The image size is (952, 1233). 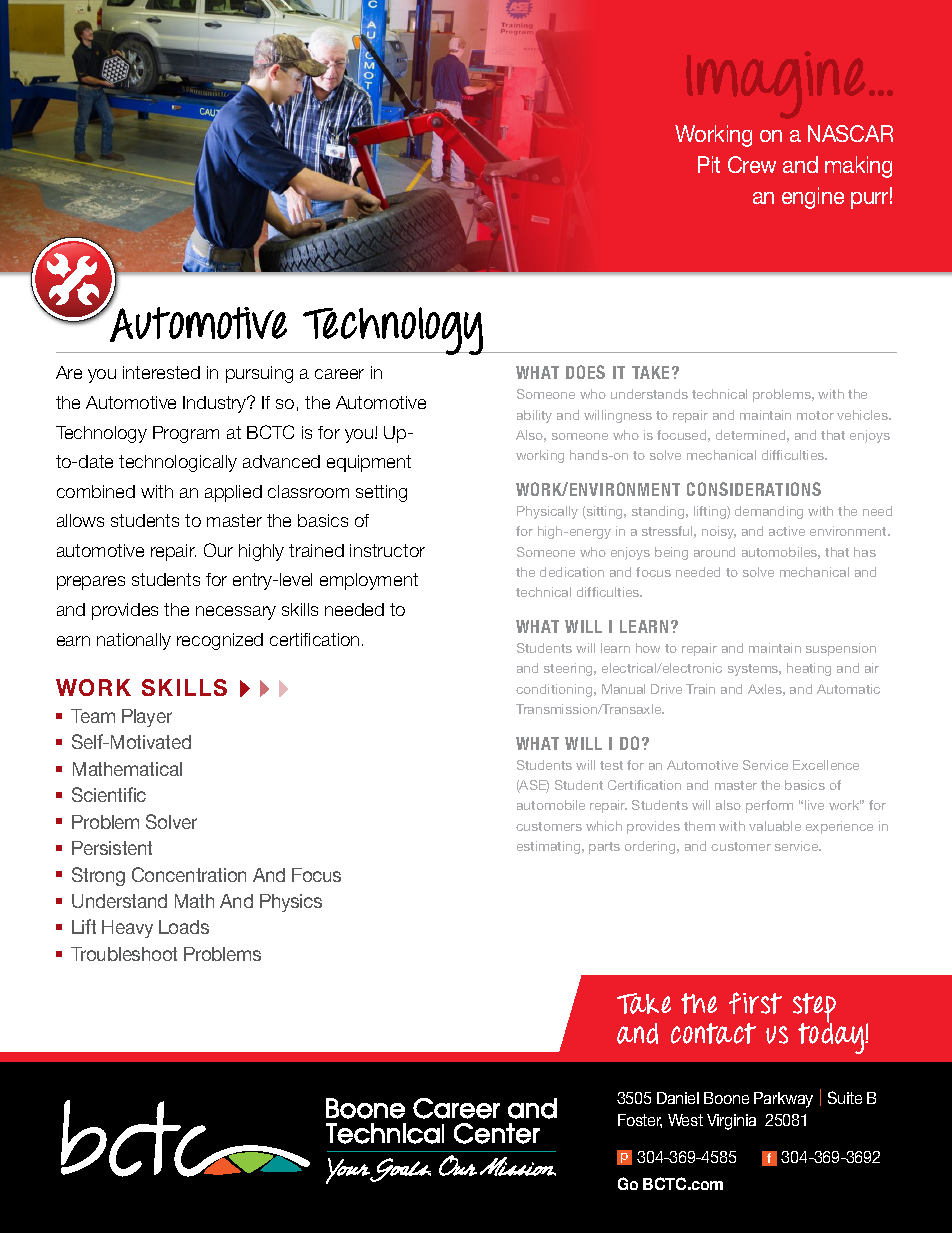 What do you see at coordinates (775, 826) in the screenshot?
I see `valuable` at bounding box center [775, 826].
